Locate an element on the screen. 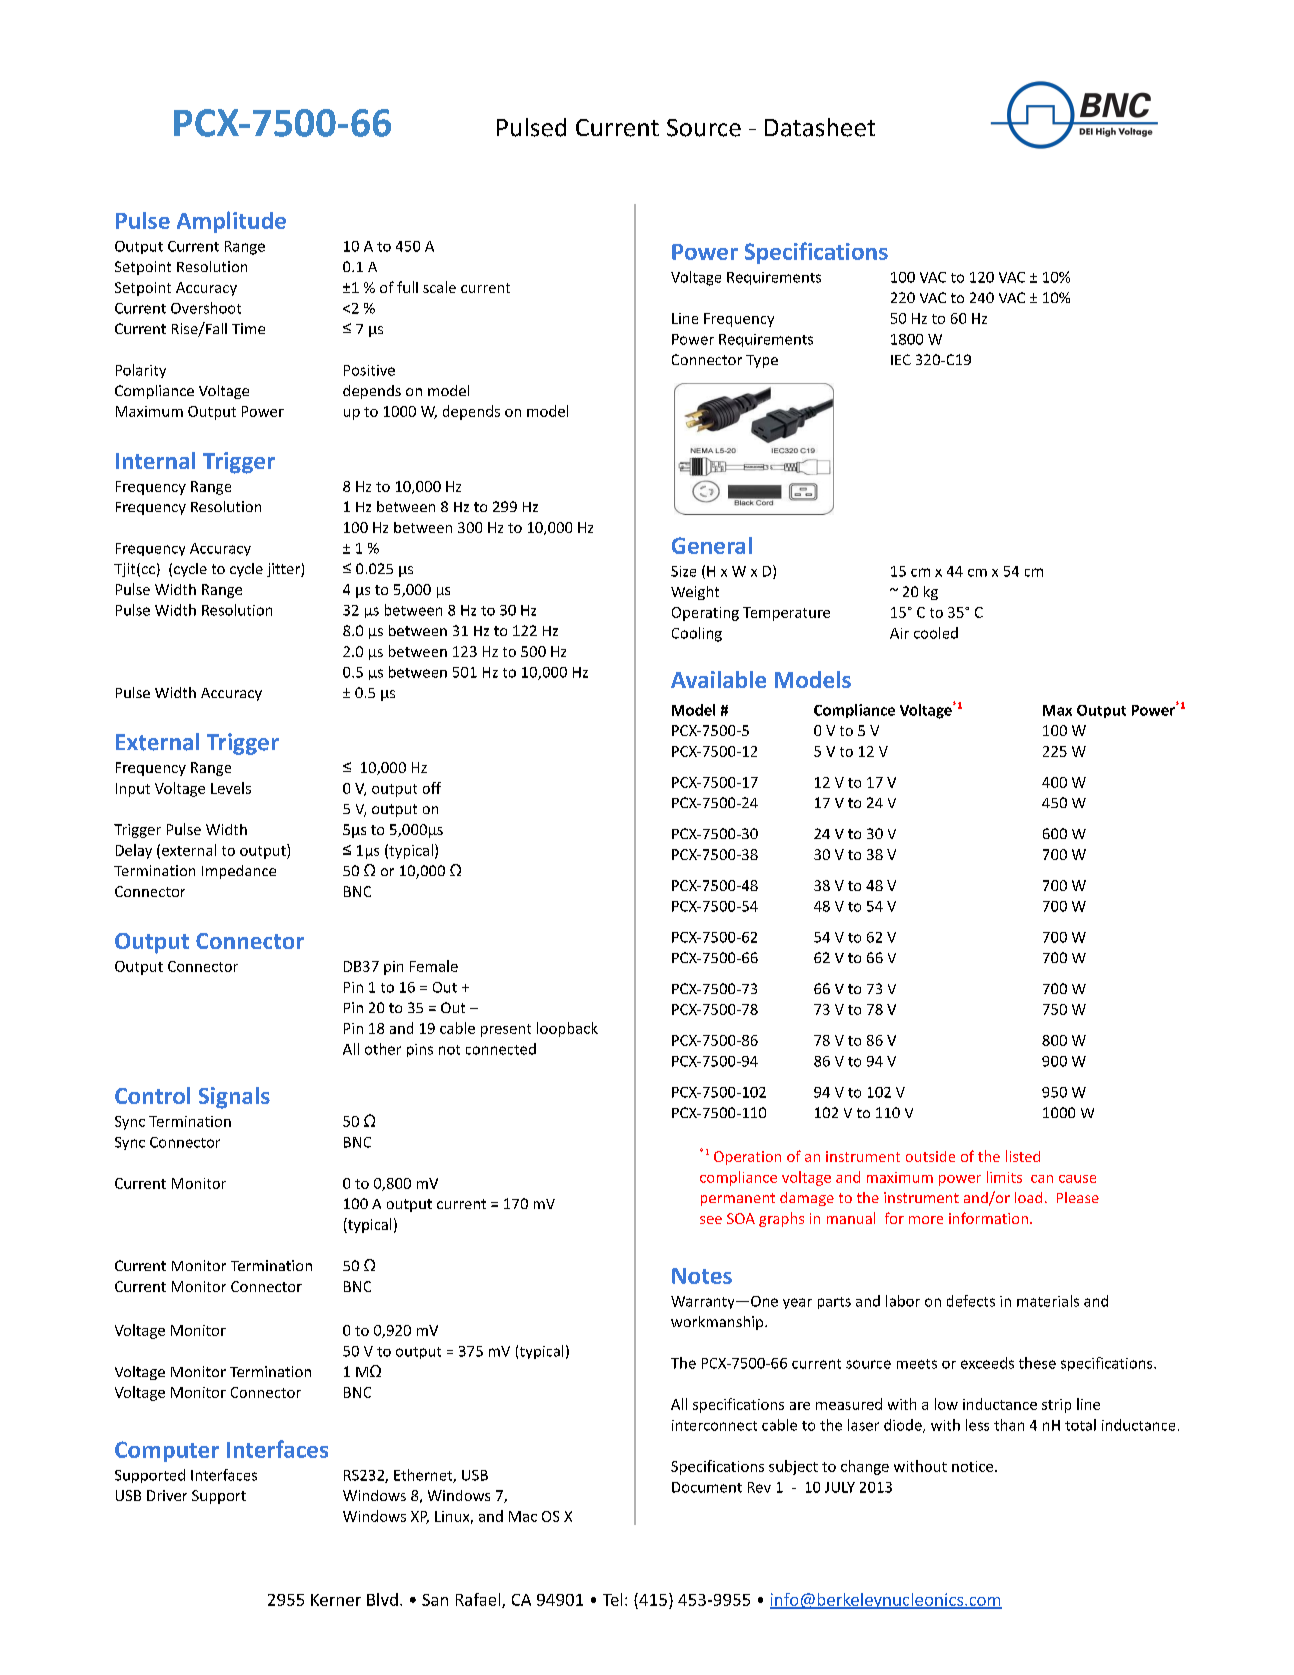 This screenshot has width=1294, height=1675. Signals is located at coordinates (234, 1098).
